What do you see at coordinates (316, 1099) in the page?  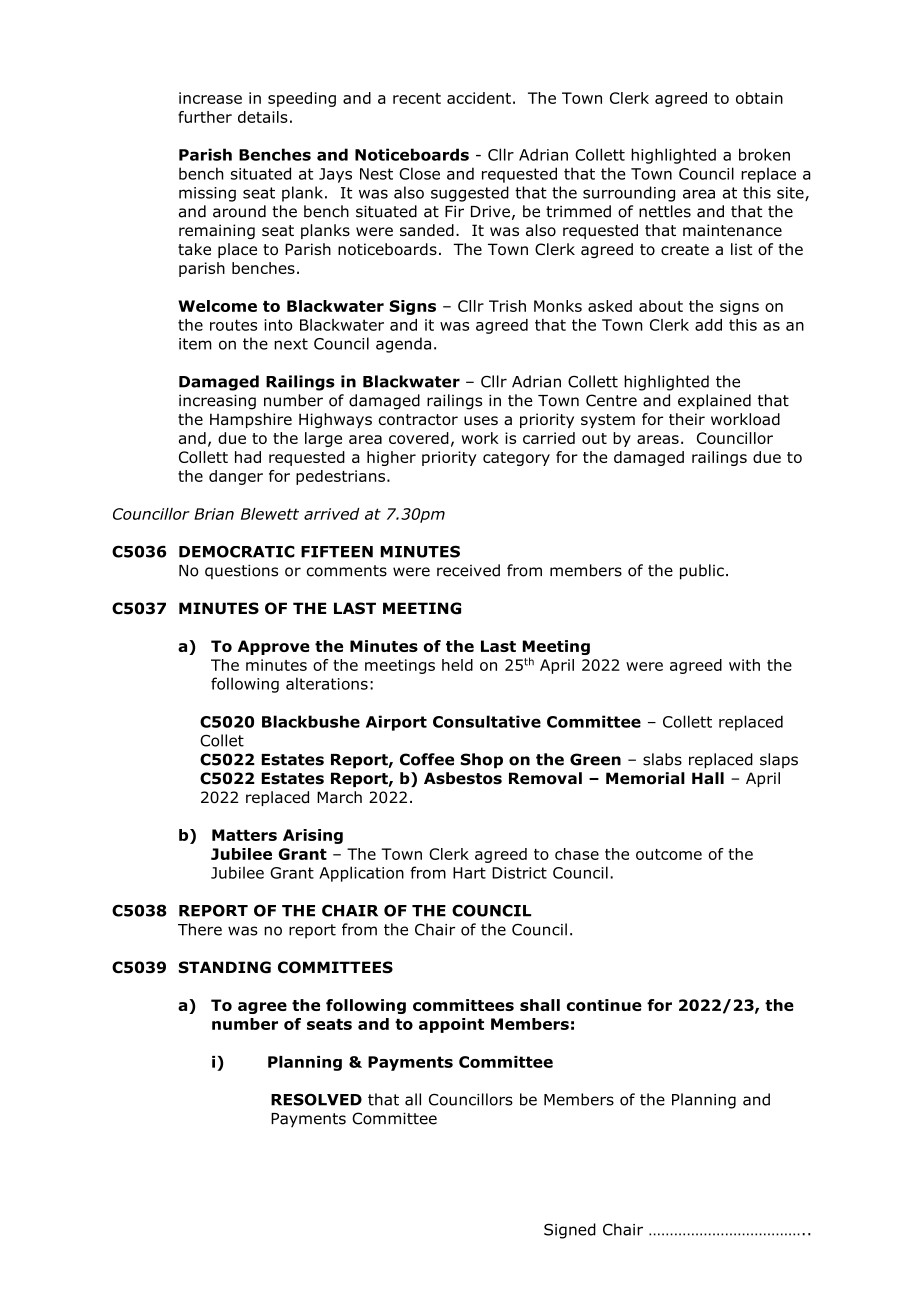 I see `RESOLVED` at bounding box center [316, 1099].
